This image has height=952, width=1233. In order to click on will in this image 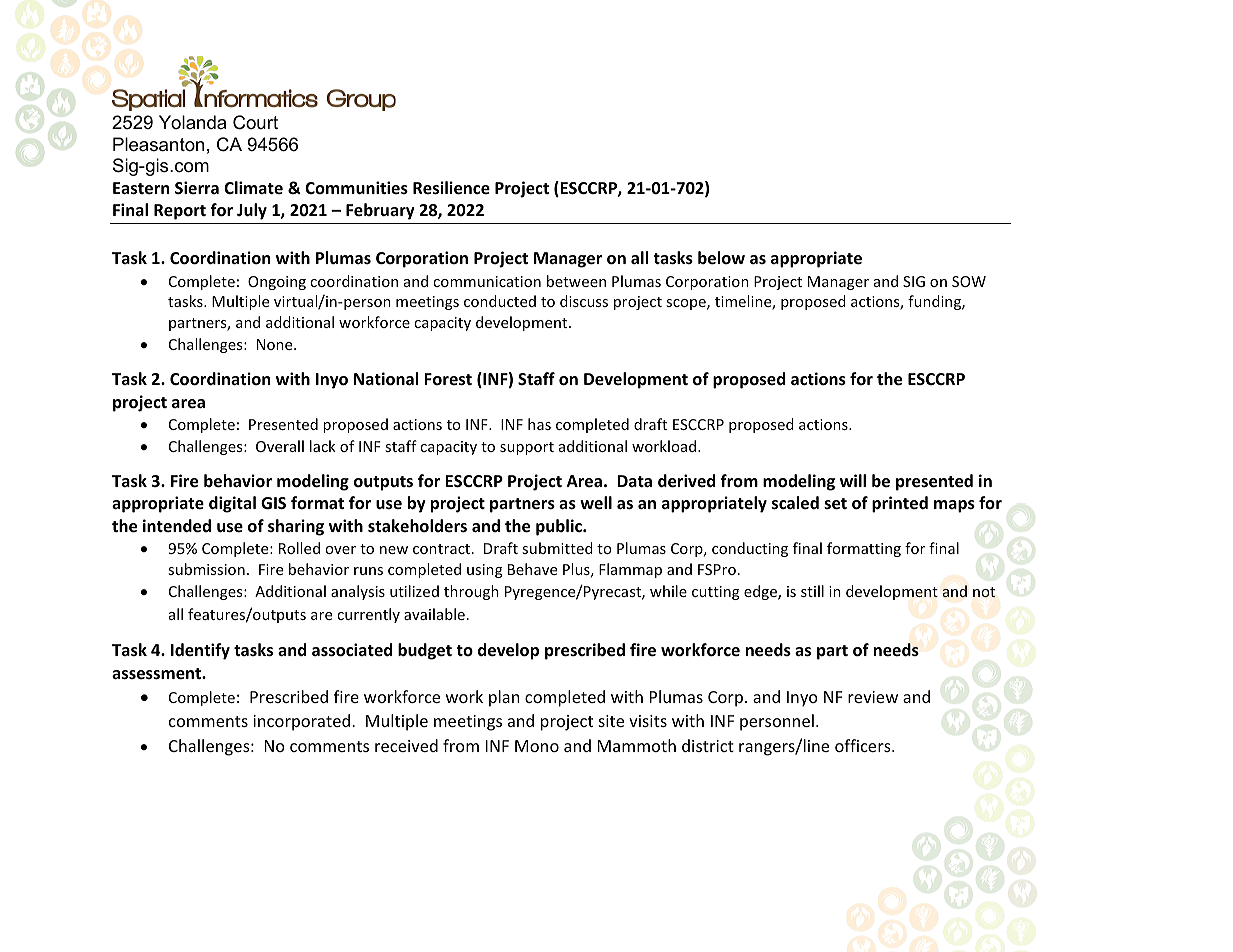, I will do `click(853, 480)`.
